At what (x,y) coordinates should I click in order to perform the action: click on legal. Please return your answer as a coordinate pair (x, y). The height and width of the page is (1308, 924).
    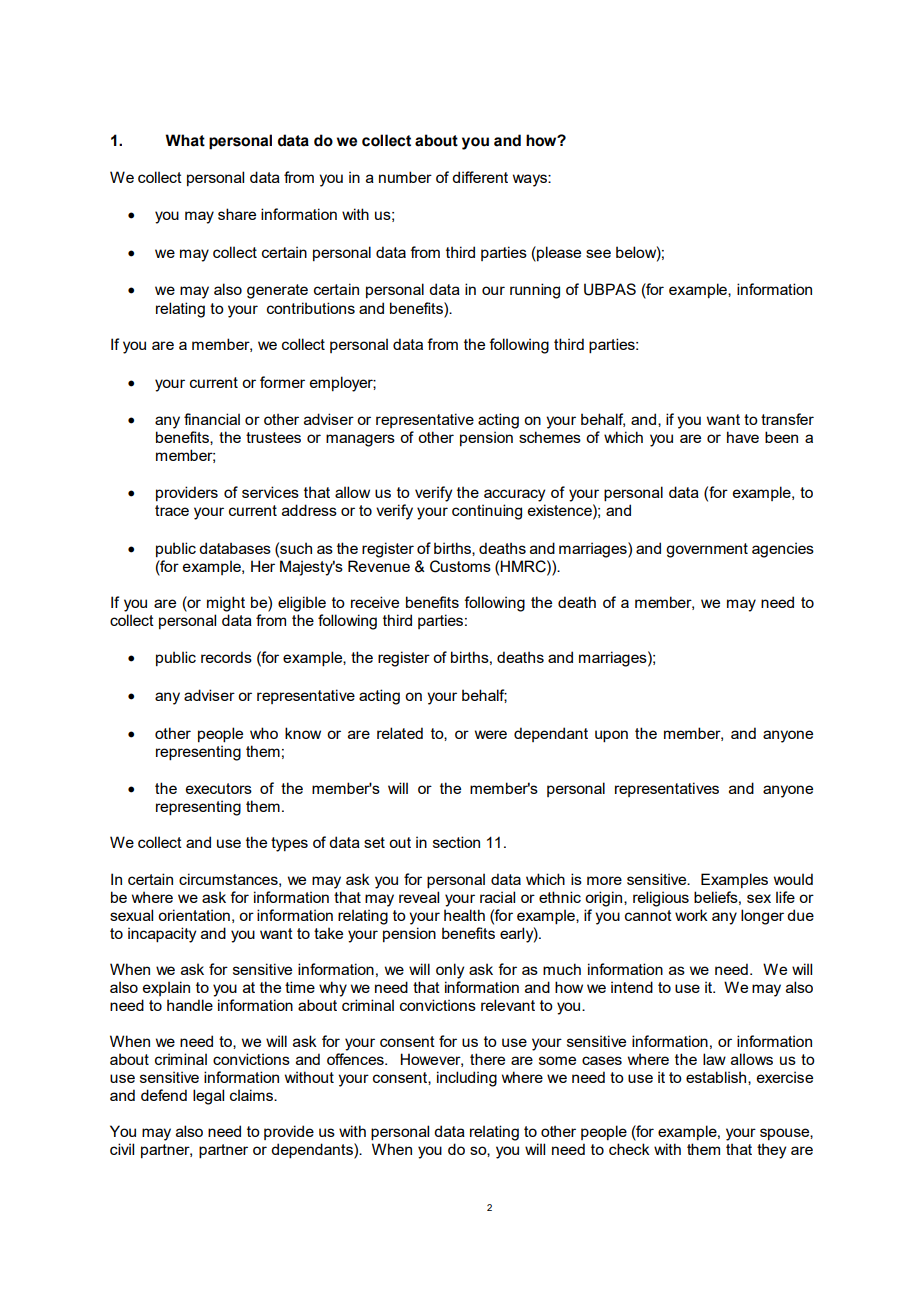
    Looking at the image, I should click on (208, 1097).
